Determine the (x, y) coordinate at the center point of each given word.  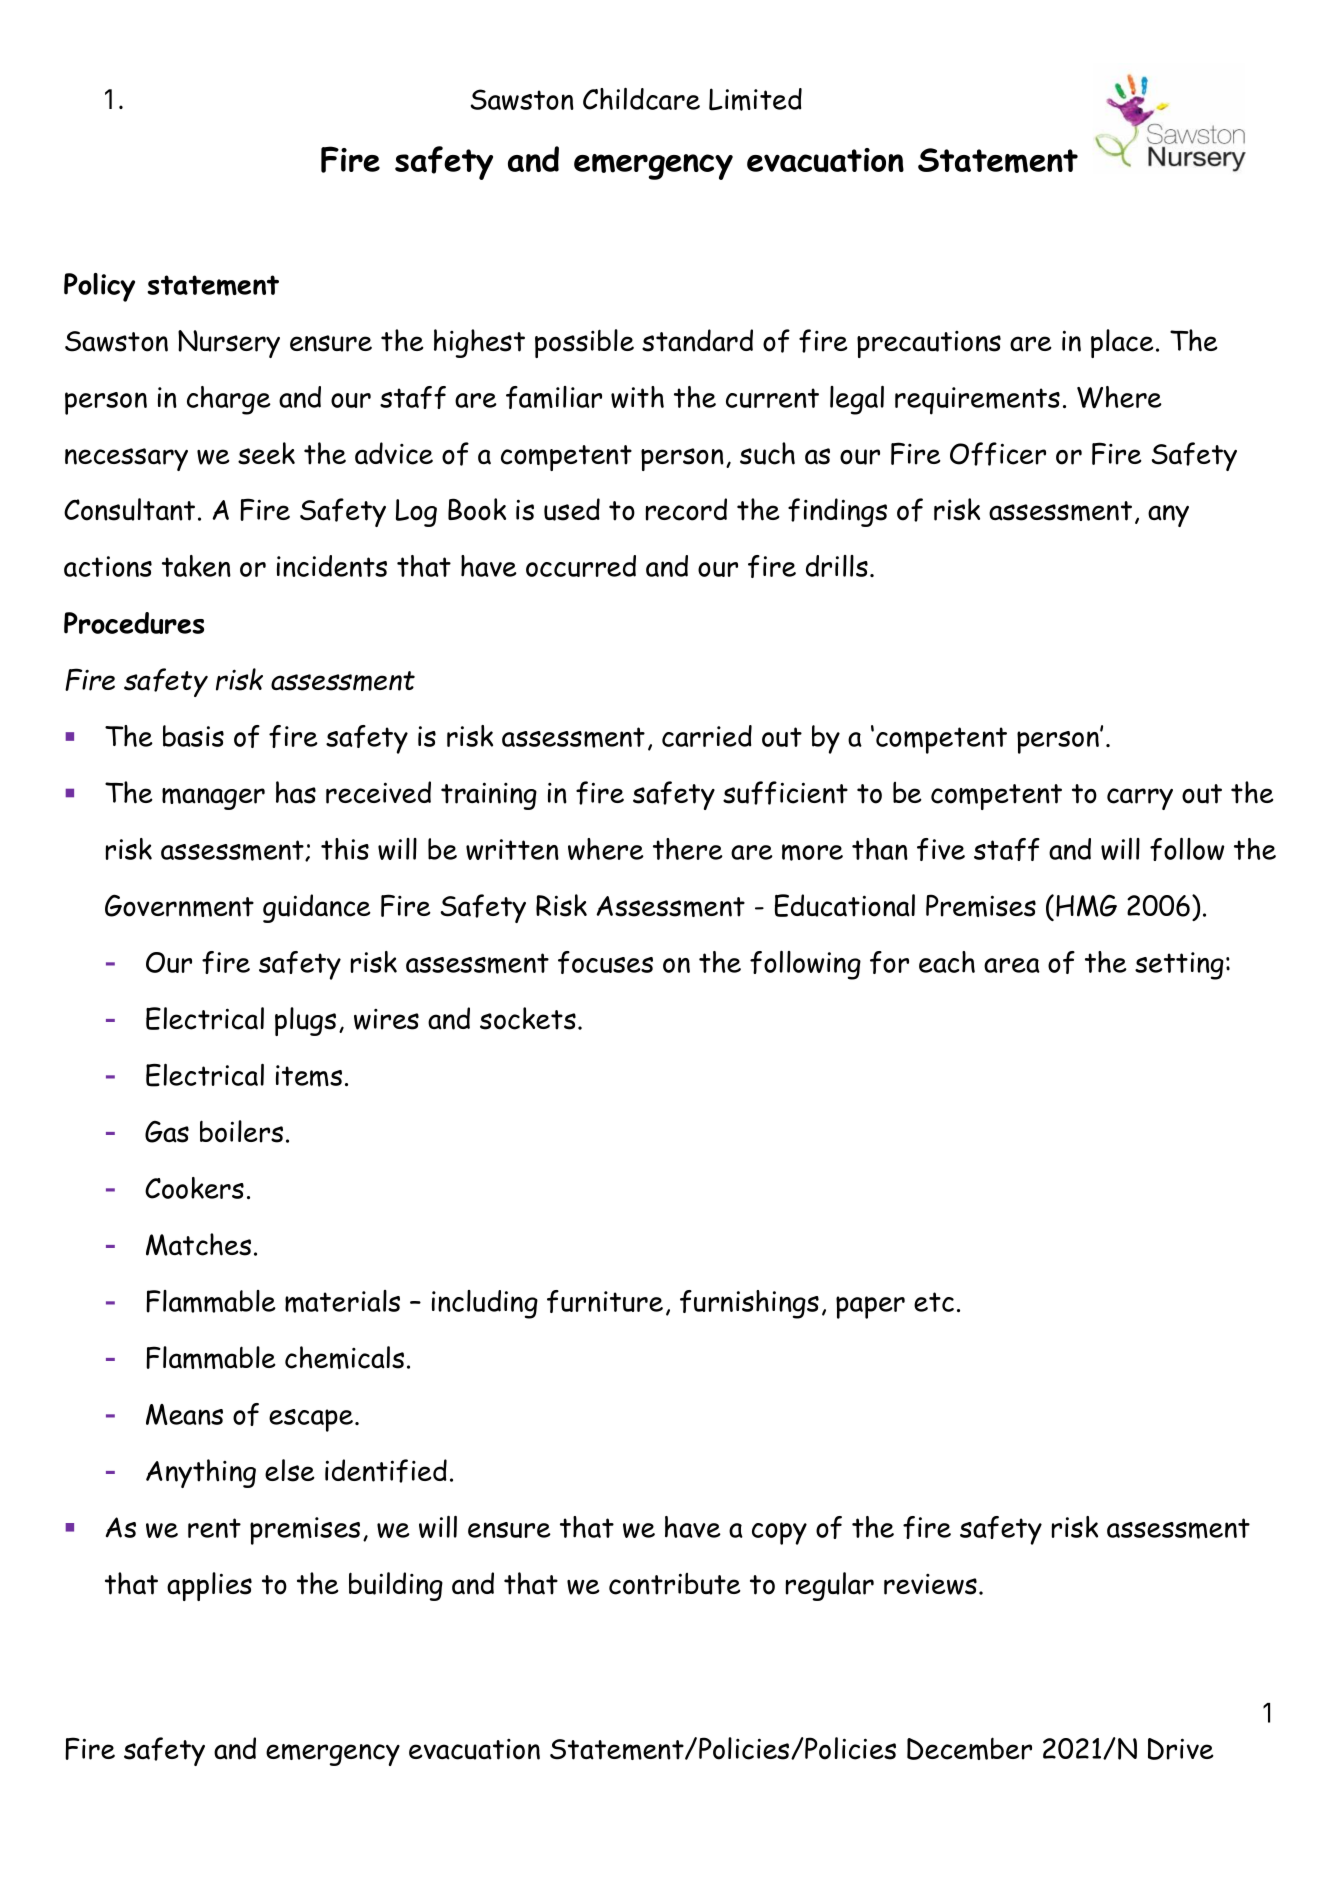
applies (209, 1586)
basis (193, 736)
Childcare (641, 99)
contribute (675, 1584)
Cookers (194, 1188)
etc (934, 1302)
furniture (605, 1301)
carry (1140, 799)
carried (707, 736)
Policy (99, 287)
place (1122, 343)
